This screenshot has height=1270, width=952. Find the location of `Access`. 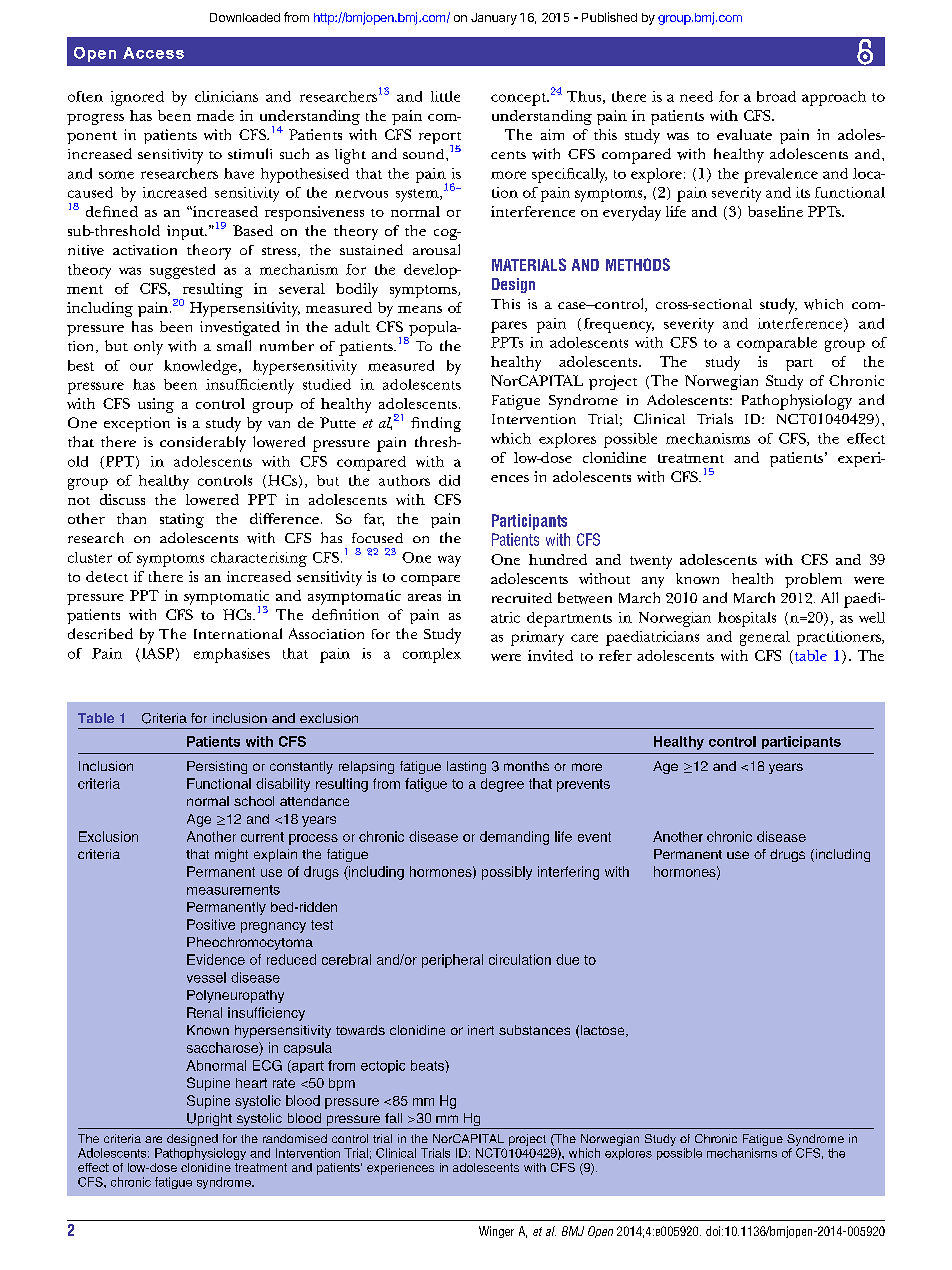

Access is located at coordinates (153, 53).
